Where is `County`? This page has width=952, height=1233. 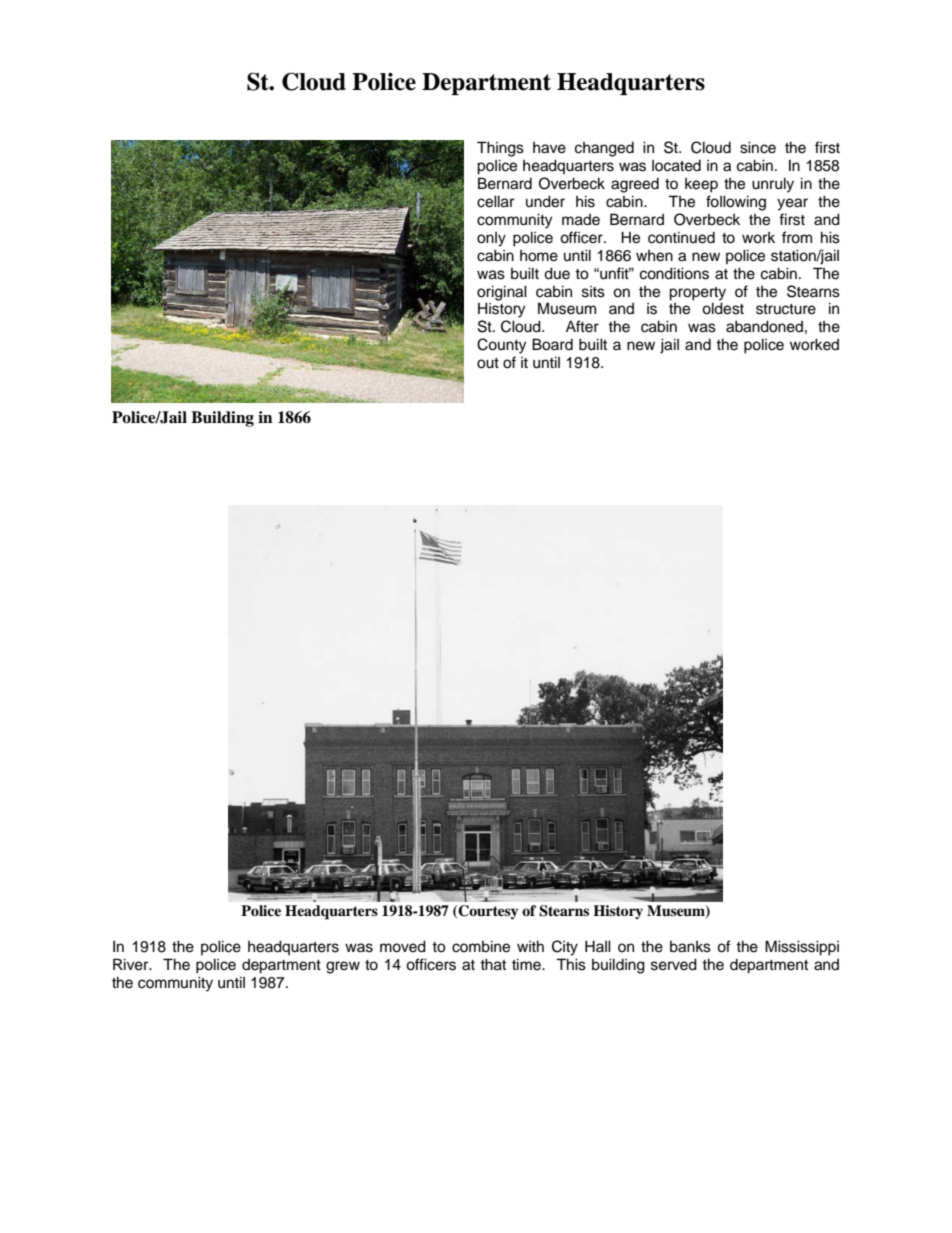 County is located at coordinates (501, 346).
